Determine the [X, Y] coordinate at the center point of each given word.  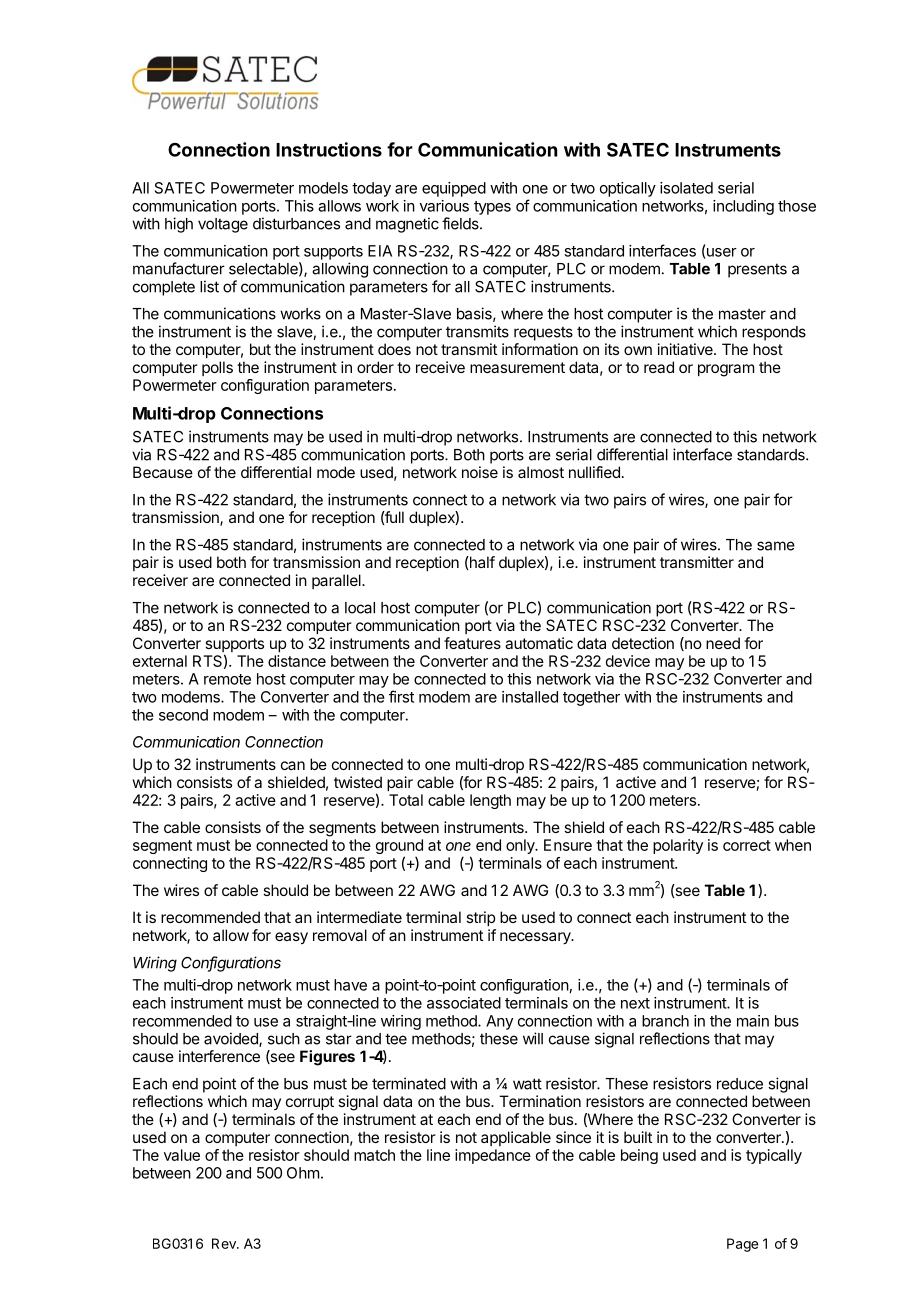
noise [480, 472]
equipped [454, 189]
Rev [225, 1243]
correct [747, 845]
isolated [686, 188]
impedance [493, 1156]
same [776, 546]
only [521, 846]
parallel [337, 581]
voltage [223, 225]
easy [291, 938]
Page [742, 1245]
